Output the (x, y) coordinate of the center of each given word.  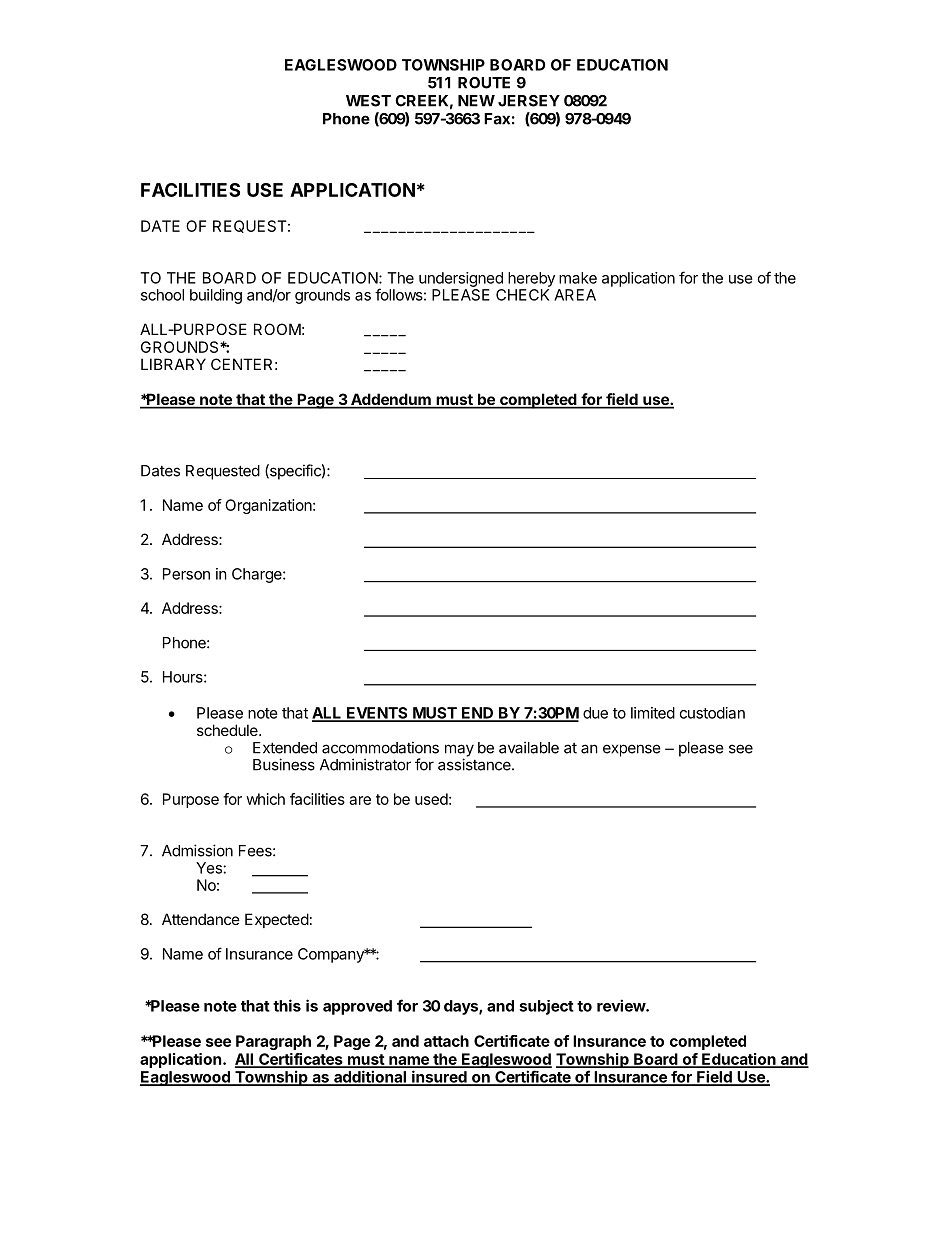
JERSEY (529, 101)
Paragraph (273, 1042)
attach (446, 1041)
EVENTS (377, 714)
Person (186, 574)
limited (653, 713)
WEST (368, 101)
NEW (476, 101)
